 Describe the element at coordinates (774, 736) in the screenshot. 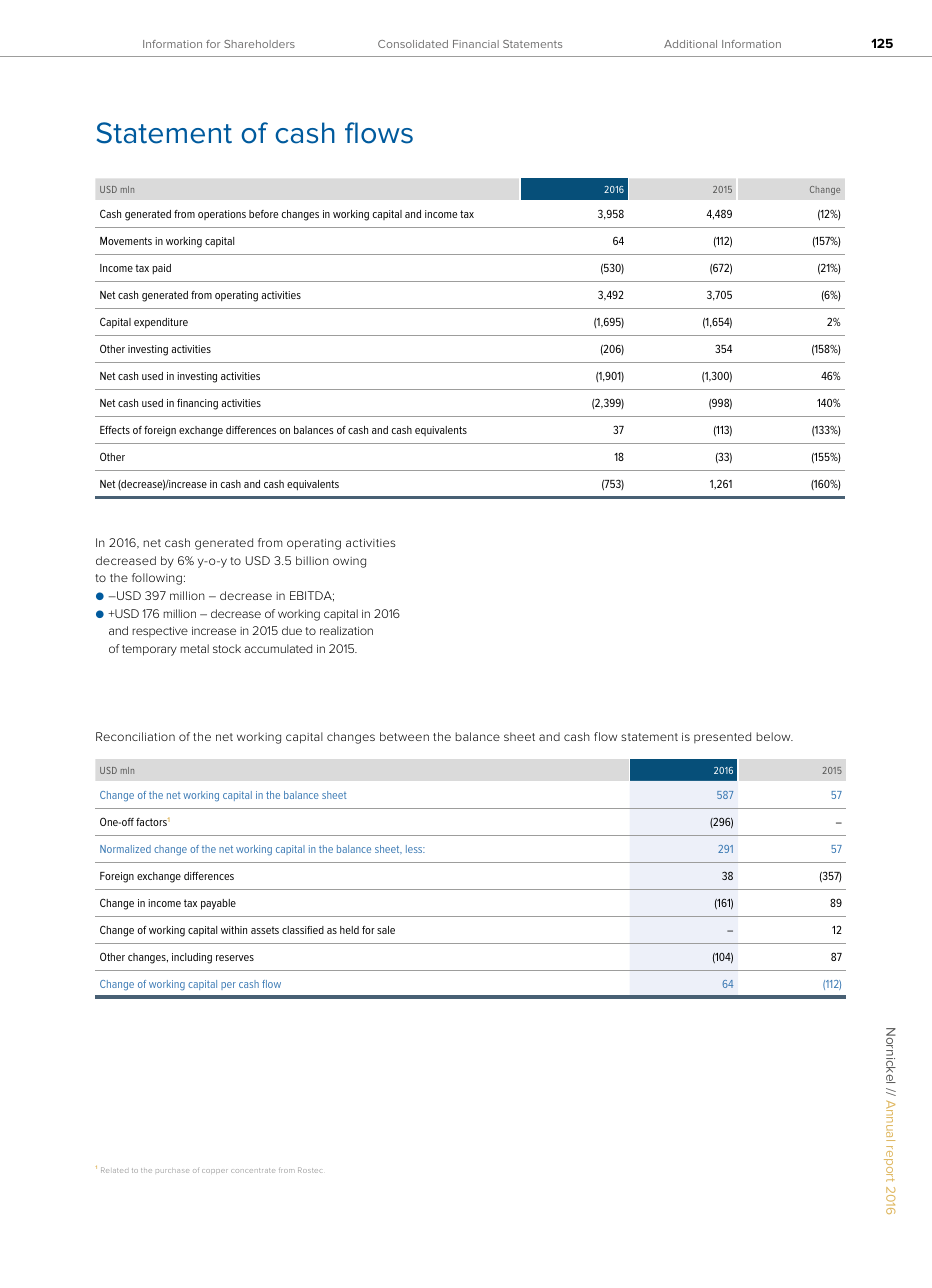

I see `below` at that location.
